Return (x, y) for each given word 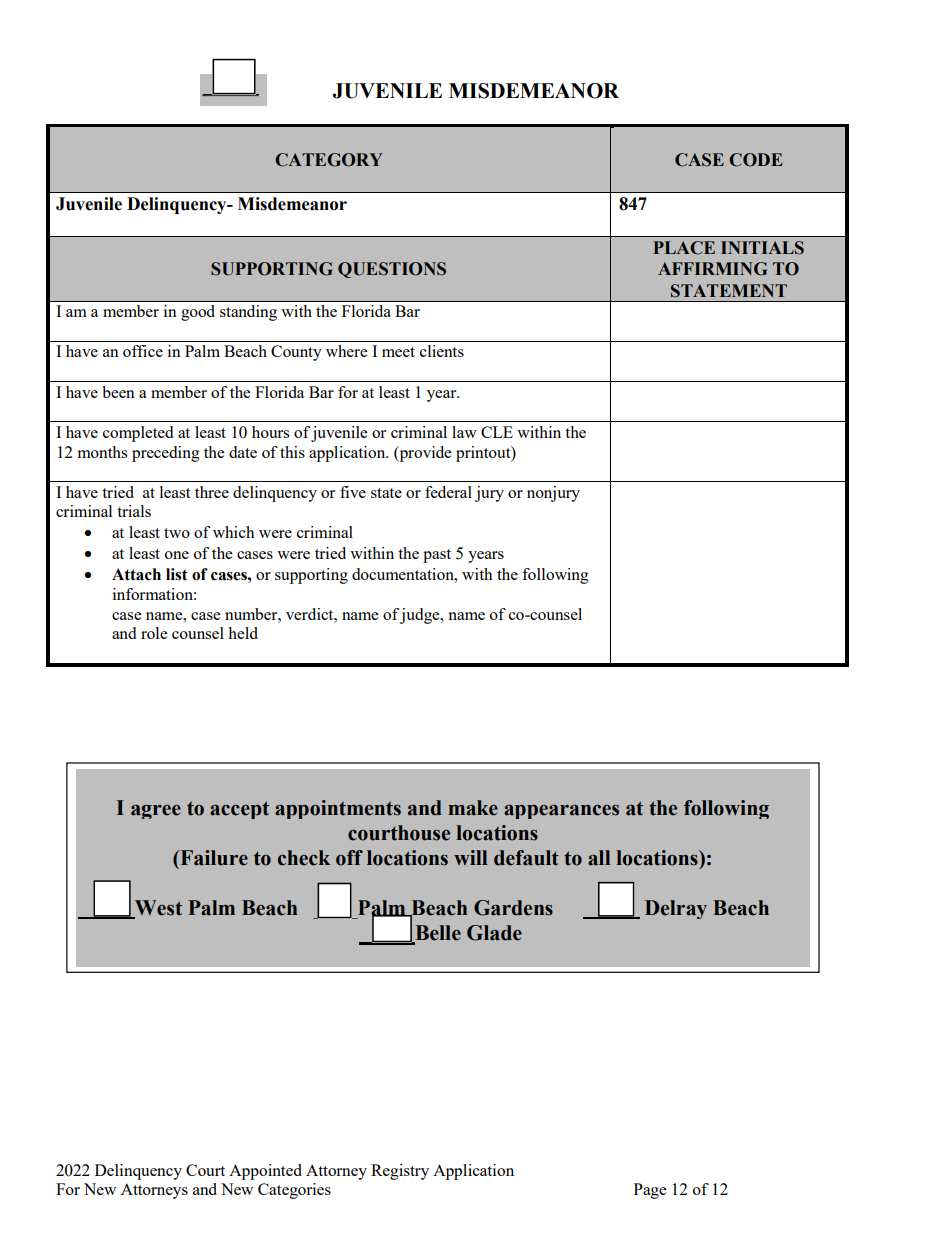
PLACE (684, 248)
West (157, 909)
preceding (166, 454)
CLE (497, 432)
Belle (437, 934)
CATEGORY (329, 160)
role (154, 633)
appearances (561, 811)
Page (650, 1191)
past (437, 556)
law (464, 432)
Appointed (265, 1172)
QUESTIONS (392, 270)
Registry (400, 1172)
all (599, 858)
